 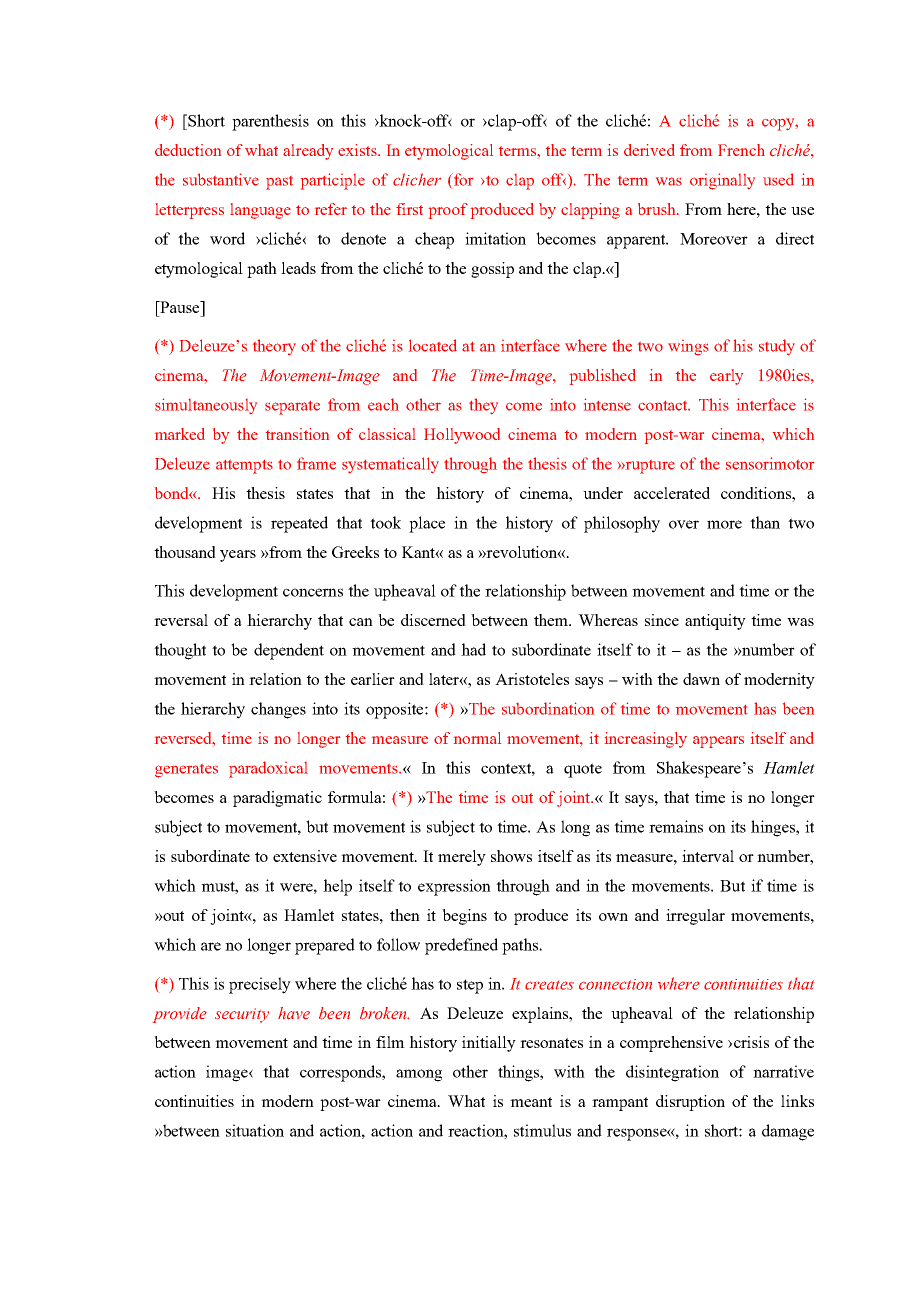 I want to click on shows, so click(x=511, y=856).
